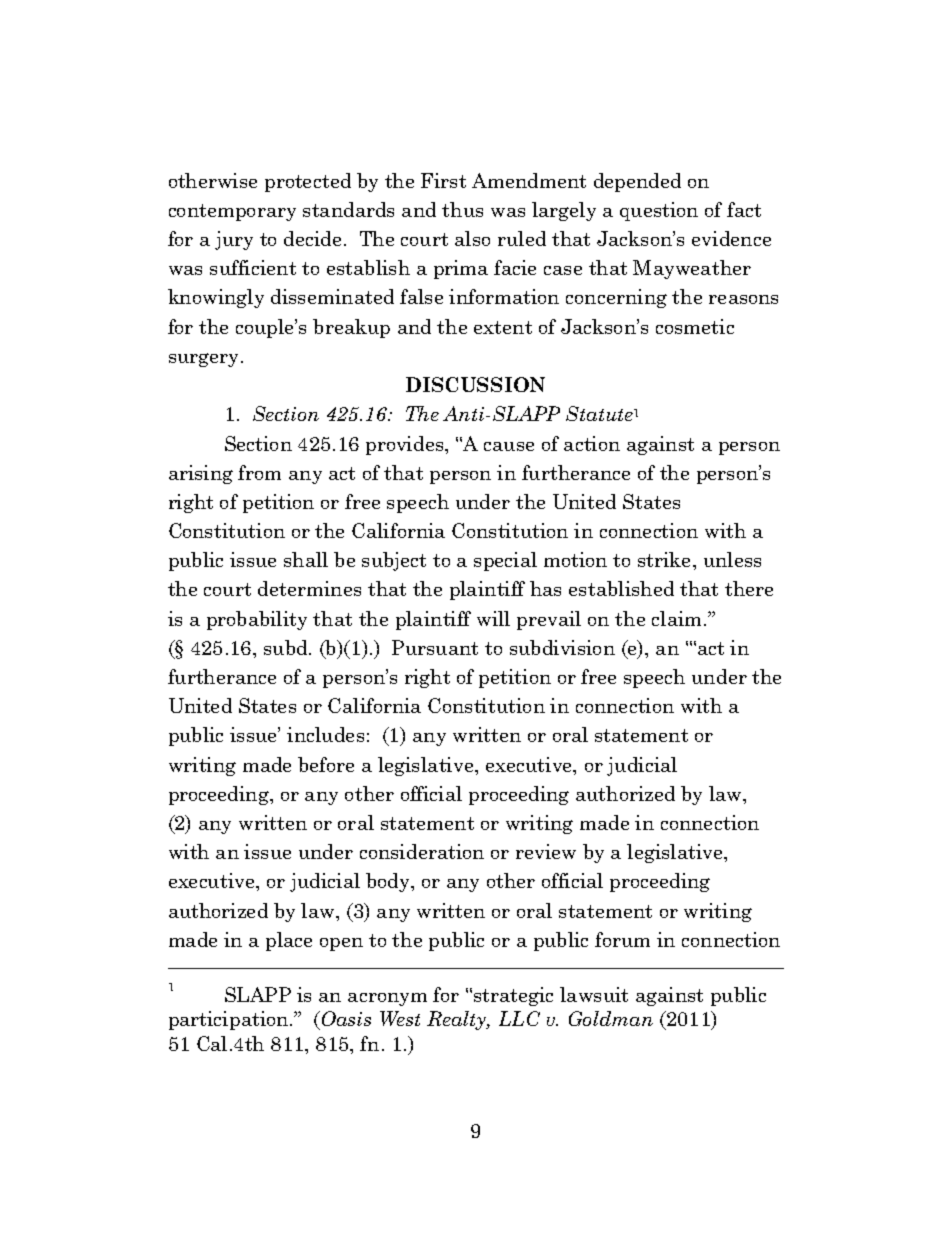 Image resolution: width=952 pixels, height=1233 pixels. What do you see at coordinates (509, 446) in the screenshot?
I see `cause` at bounding box center [509, 446].
